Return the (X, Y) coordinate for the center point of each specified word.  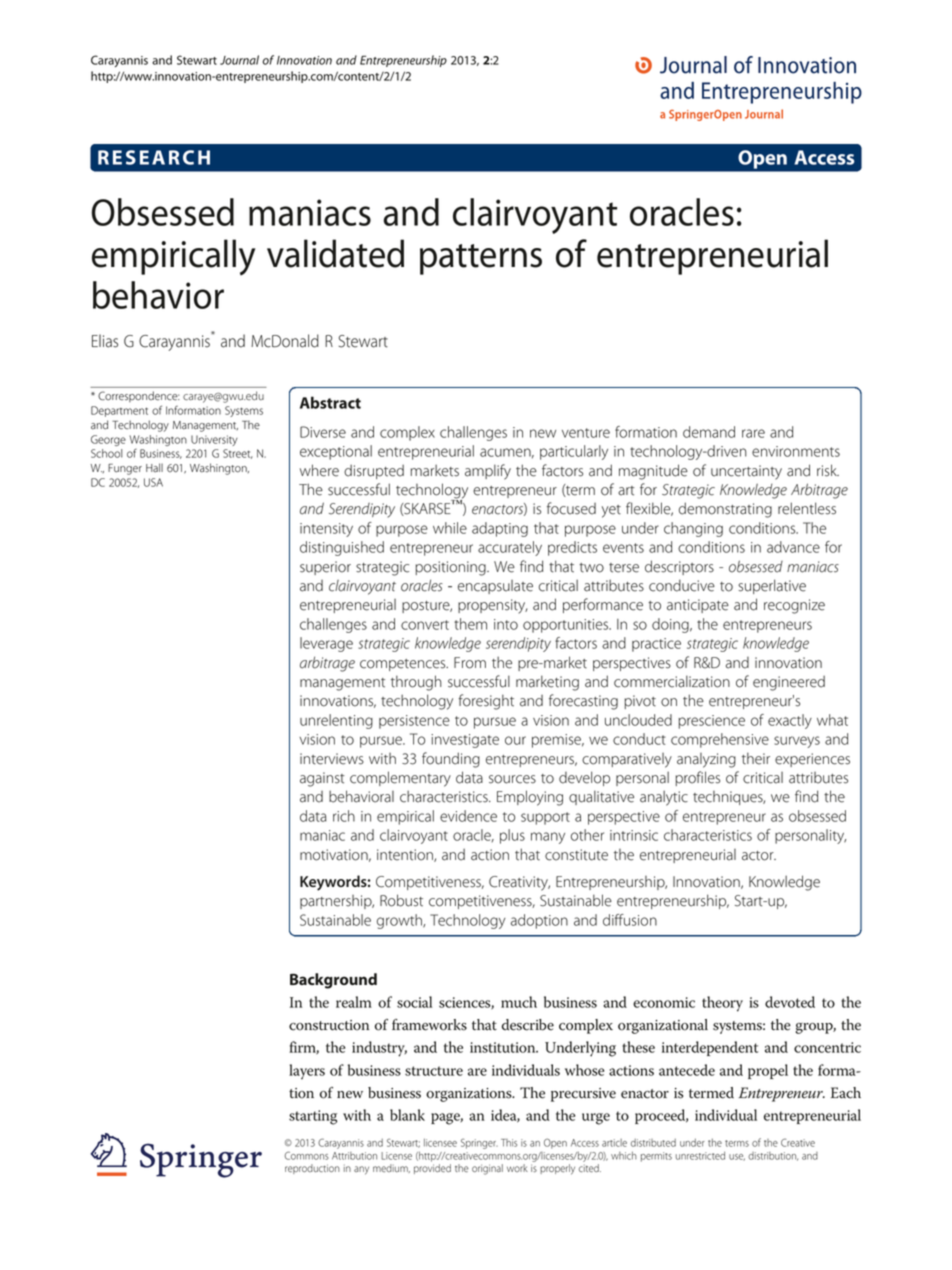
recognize (794, 606)
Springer (479, 1144)
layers (307, 1072)
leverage (326, 644)
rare (753, 433)
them (470, 624)
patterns (481, 259)
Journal (239, 60)
